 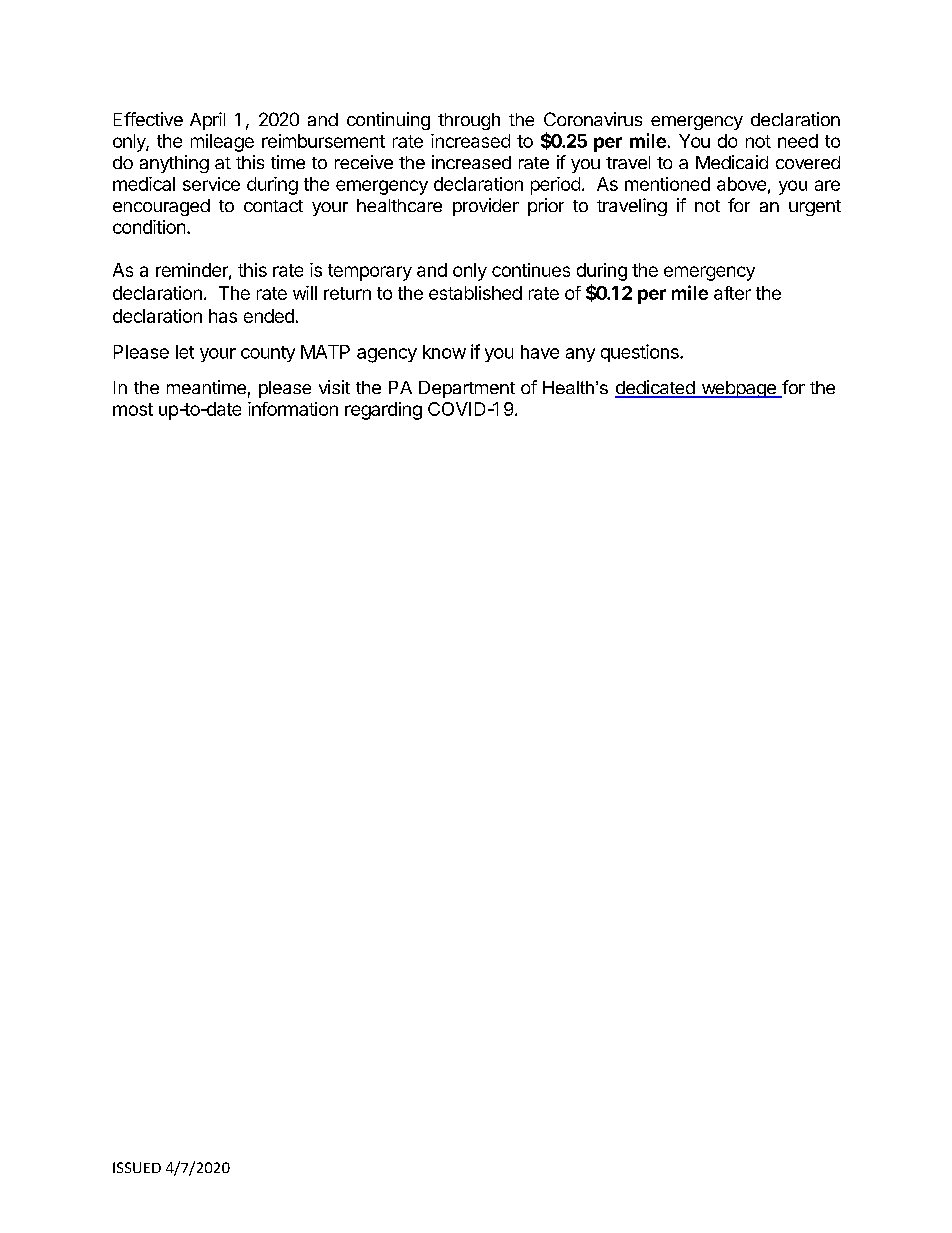 What do you see at coordinates (467, 389) in the screenshot?
I see `Department` at bounding box center [467, 389].
